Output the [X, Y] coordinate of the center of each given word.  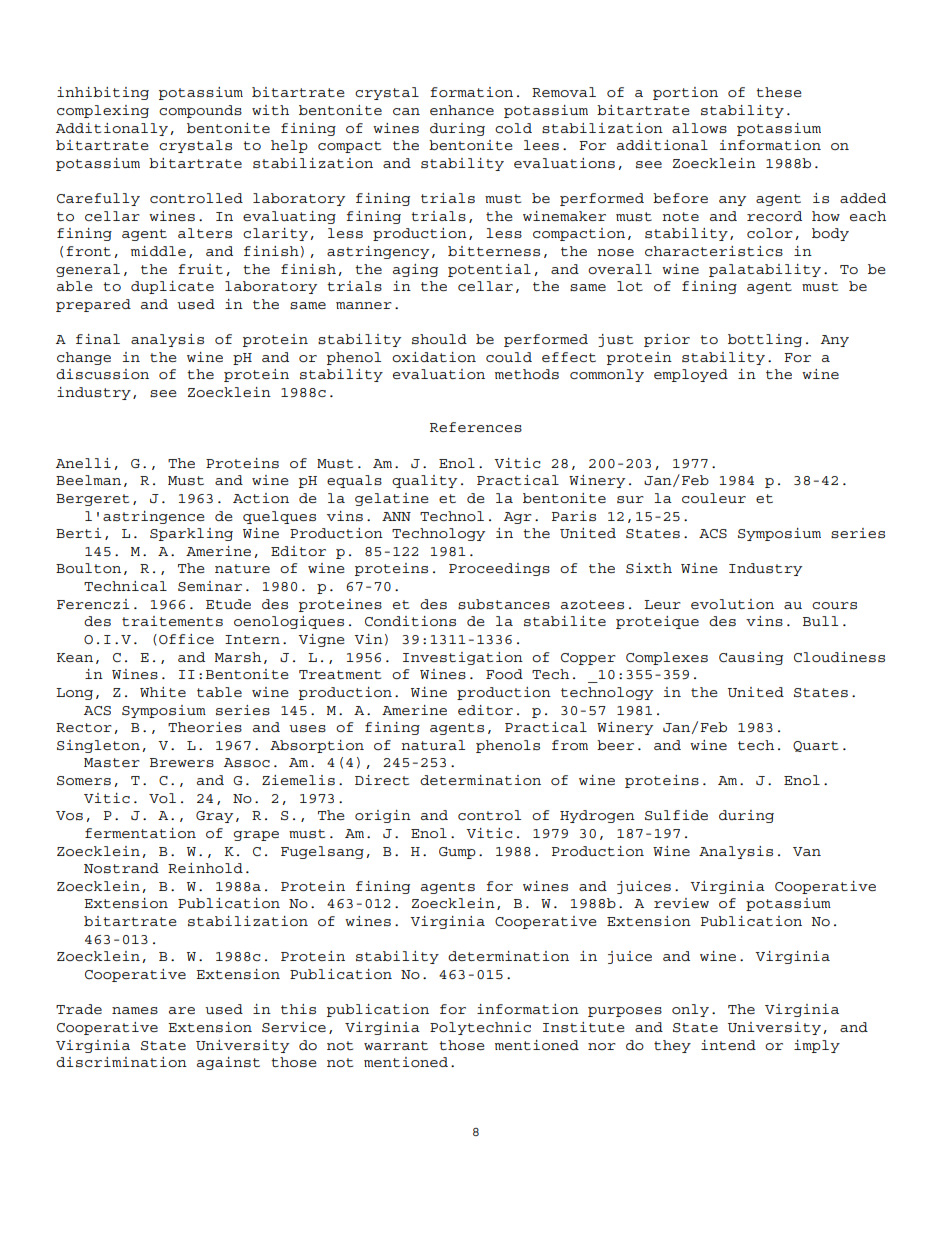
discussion [102, 374]
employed [691, 375]
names [135, 1010]
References [476, 427]
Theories [205, 727]
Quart [815, 746]
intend [728, 1045]
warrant [396, 1045]
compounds [200, 111]
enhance [462, 110]
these [779, 92]
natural [433, 745]
